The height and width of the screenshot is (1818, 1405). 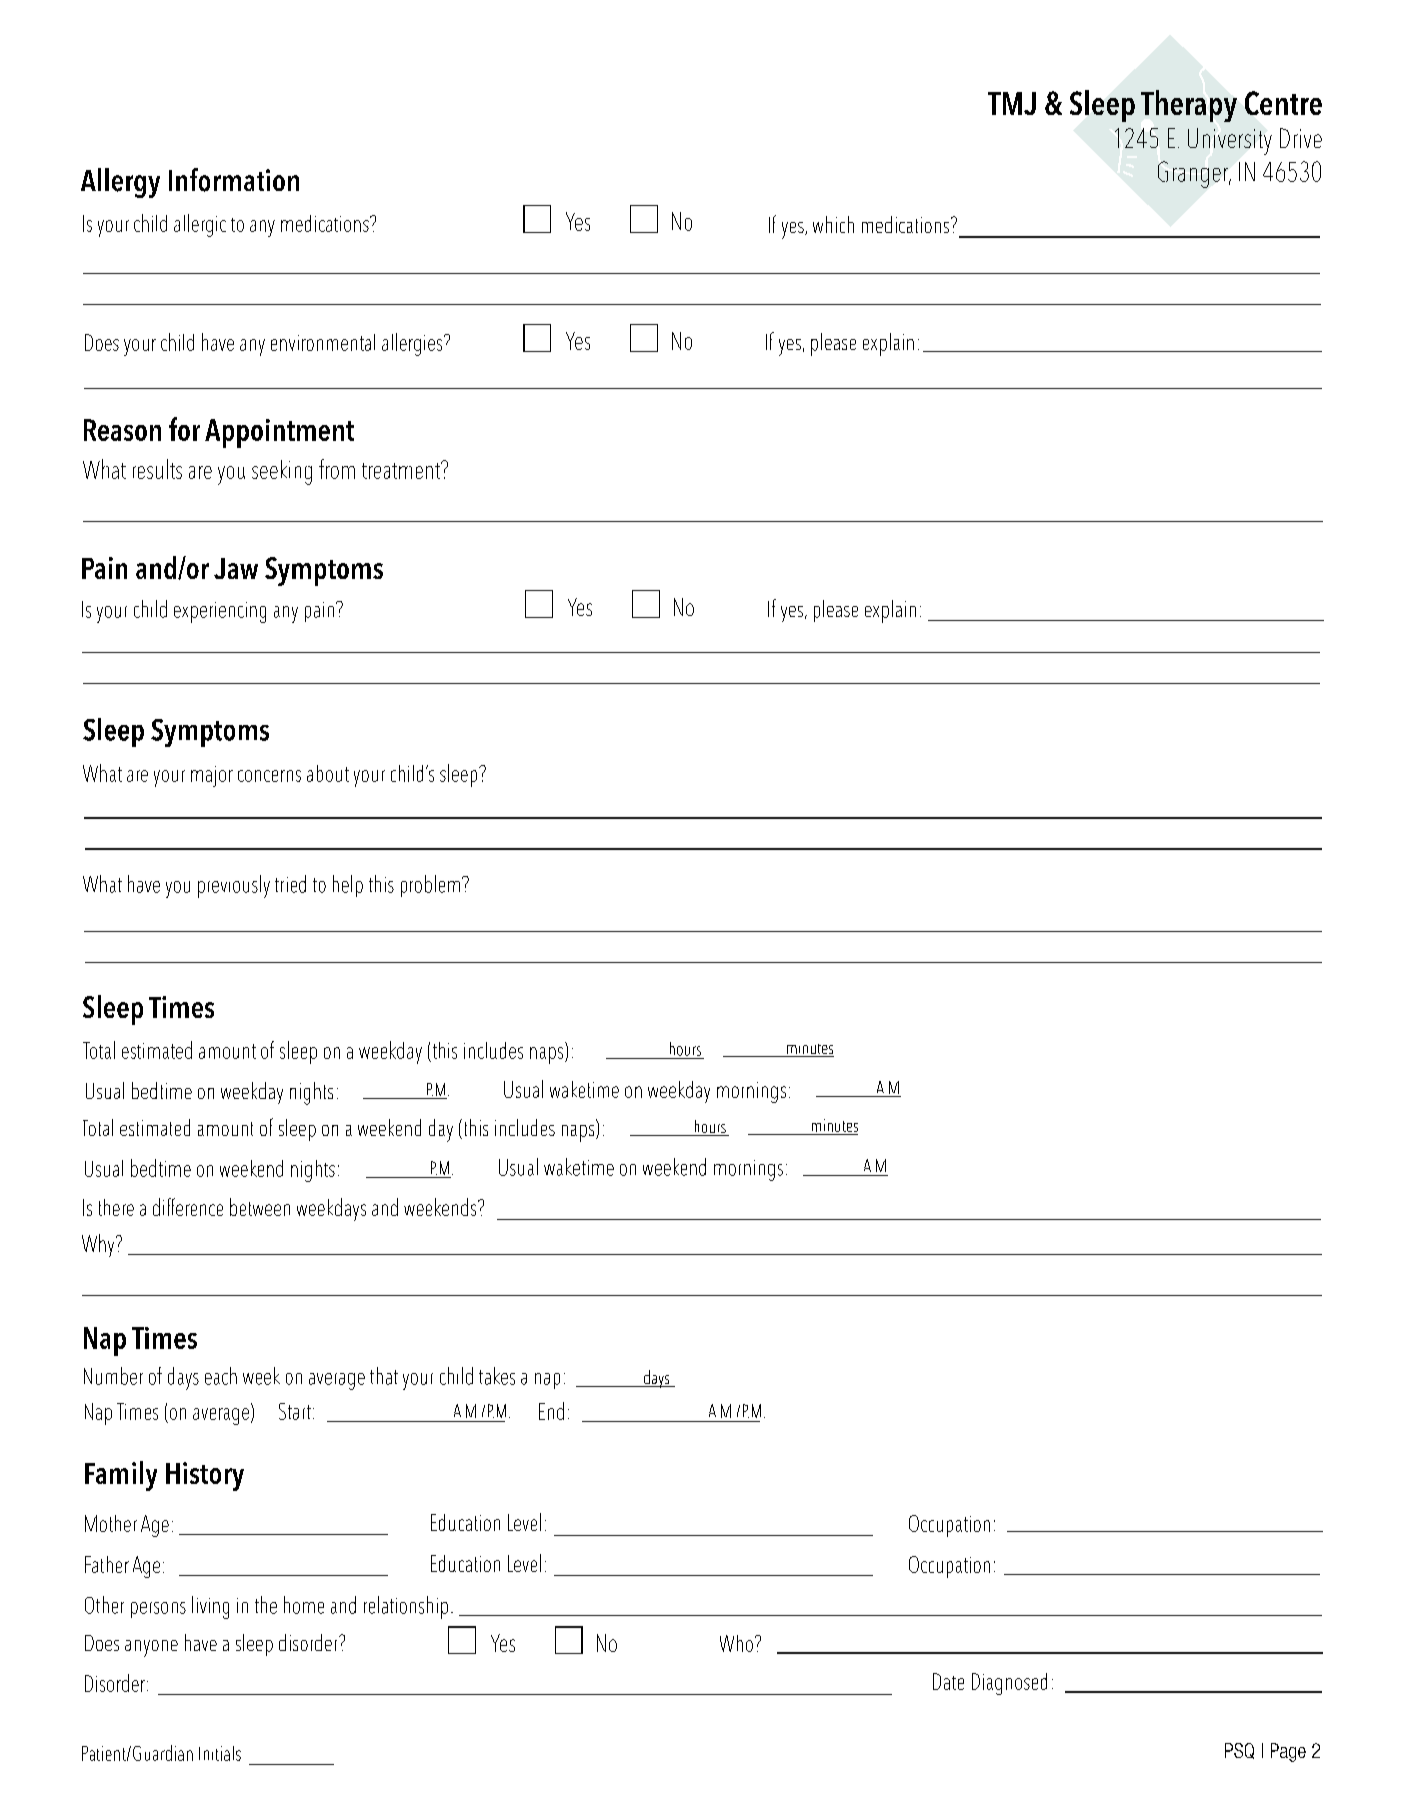 What do you see at coordinates (234, 180) in the screenshot?
I see `Information` at bounding box center [234, 180].
